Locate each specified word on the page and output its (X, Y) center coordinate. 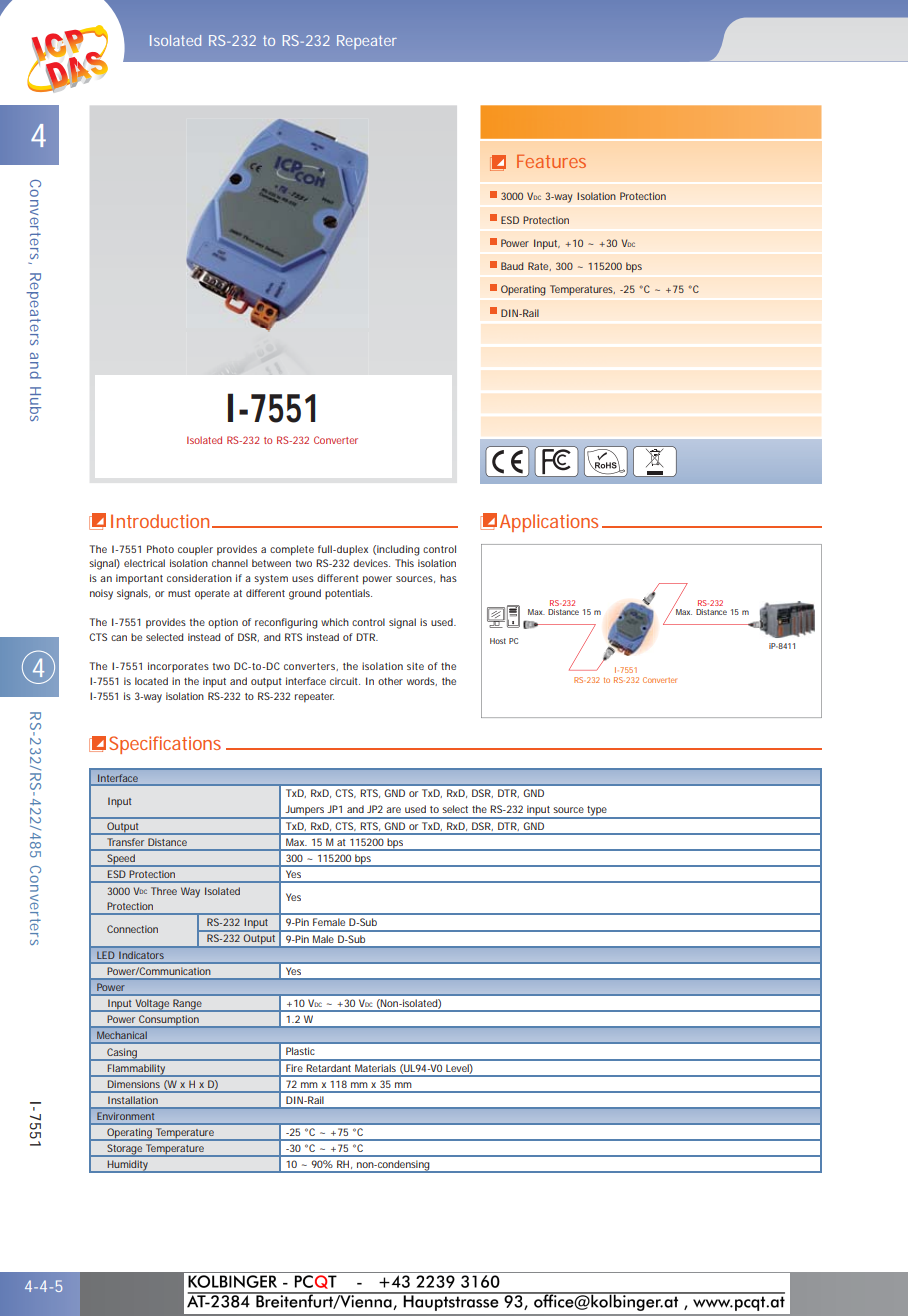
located (151, 681)
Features (551, 161)
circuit (345, 681)
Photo (160, 549)
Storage (125, 1150)
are (393, 810)
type (597, 812)
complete (292, 550)
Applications (551, 523)
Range (187, 1005)
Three (164, 891)
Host (498, 641)
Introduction (162, 521)
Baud (512, 266)
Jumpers (305, 811)
